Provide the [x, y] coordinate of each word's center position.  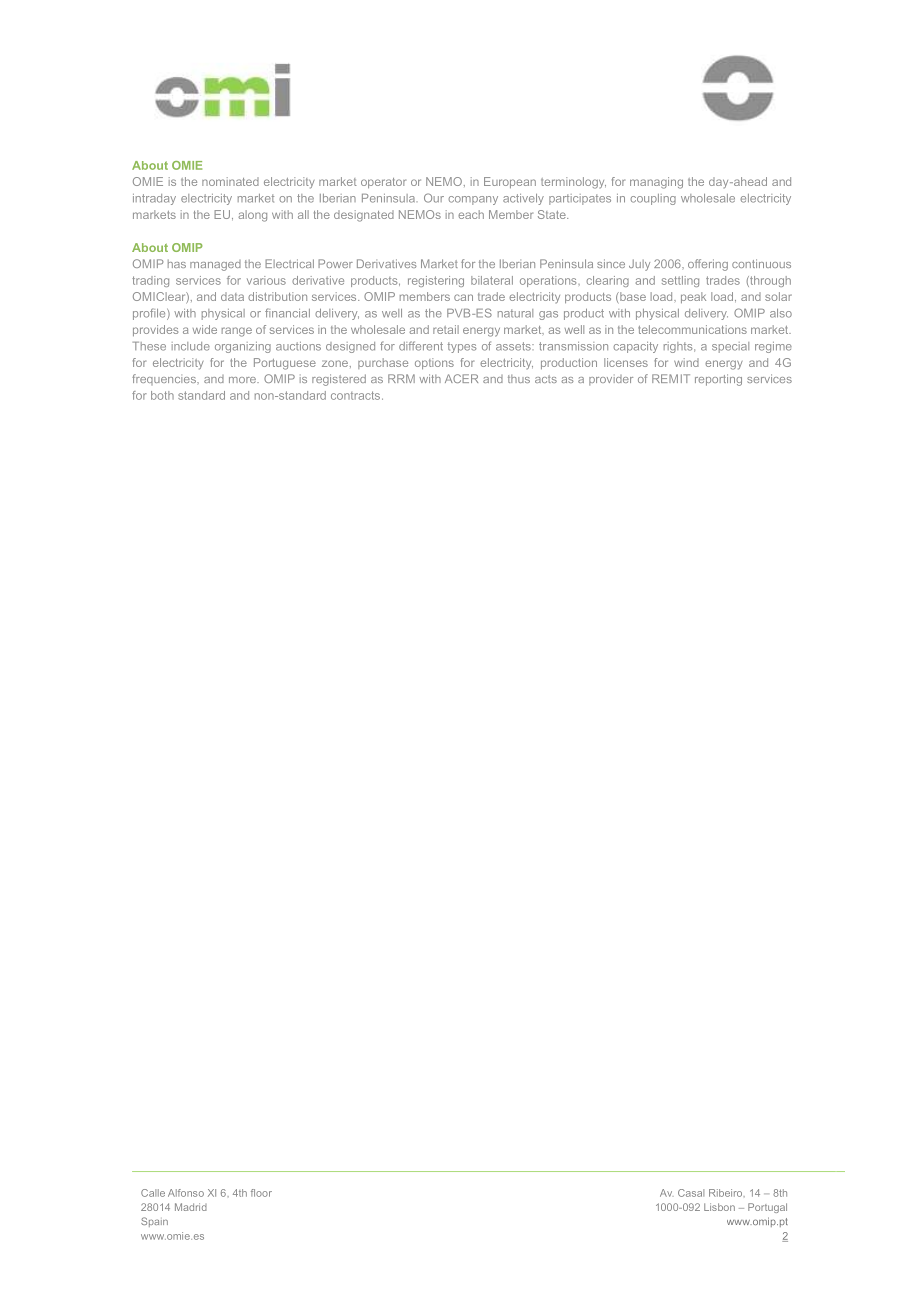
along [252, 216]
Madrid [191, 1207]
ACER [461, 378]
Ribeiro [727, 1193]
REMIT [671, 378]
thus [519, 379]
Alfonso [186, 1193]
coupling [653, 199]
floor [261, 1193]
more [243, 380]
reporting [718, 380]
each [471, 214]
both [162, 395]
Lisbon [719, 1207]
